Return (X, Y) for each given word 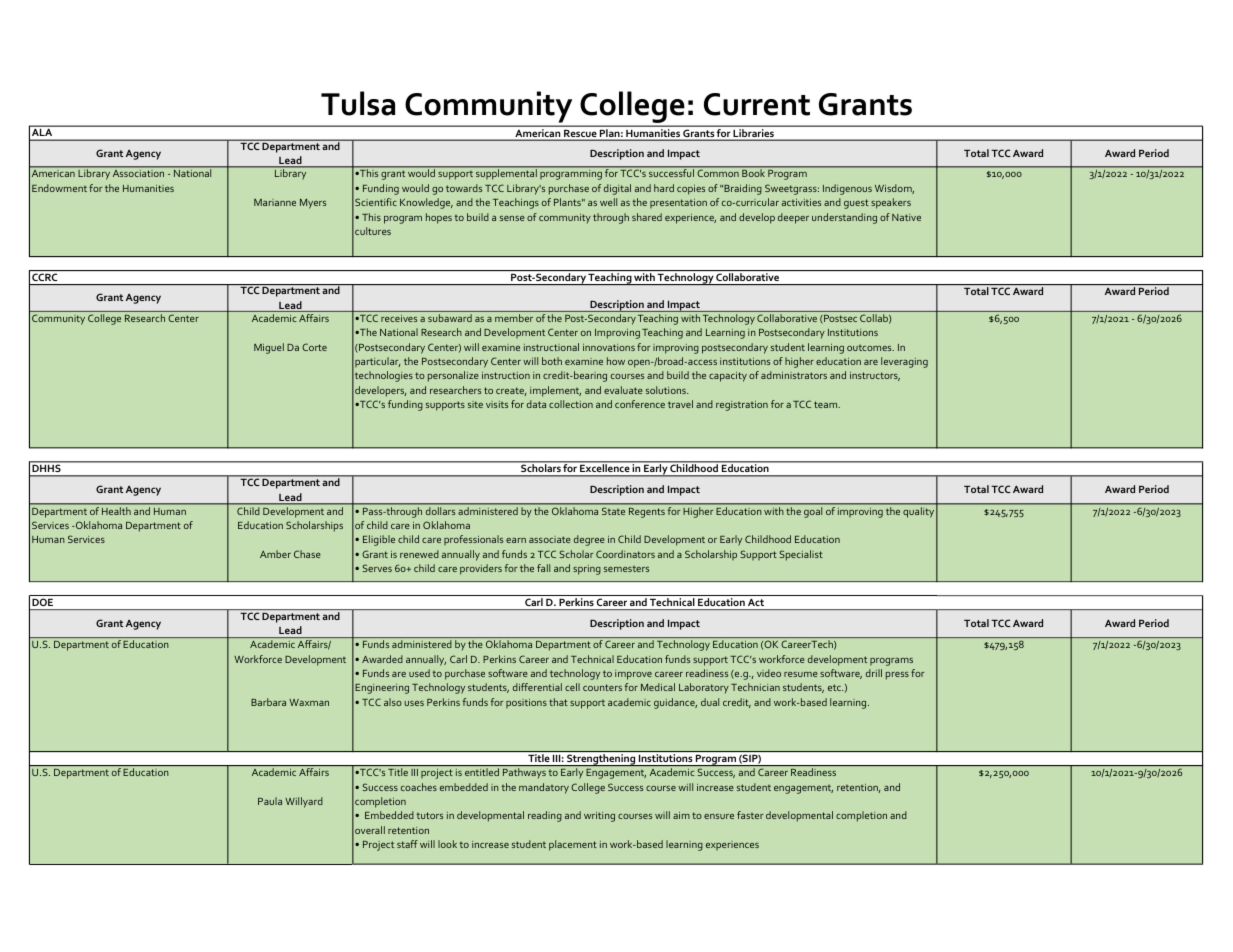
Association (138, 173)
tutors (429, 815)
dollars (440, 511)
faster (750, 815)
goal (813, 512)
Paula (270, 801)
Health (116, 511)
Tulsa (358, 103)
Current (757, 104)
